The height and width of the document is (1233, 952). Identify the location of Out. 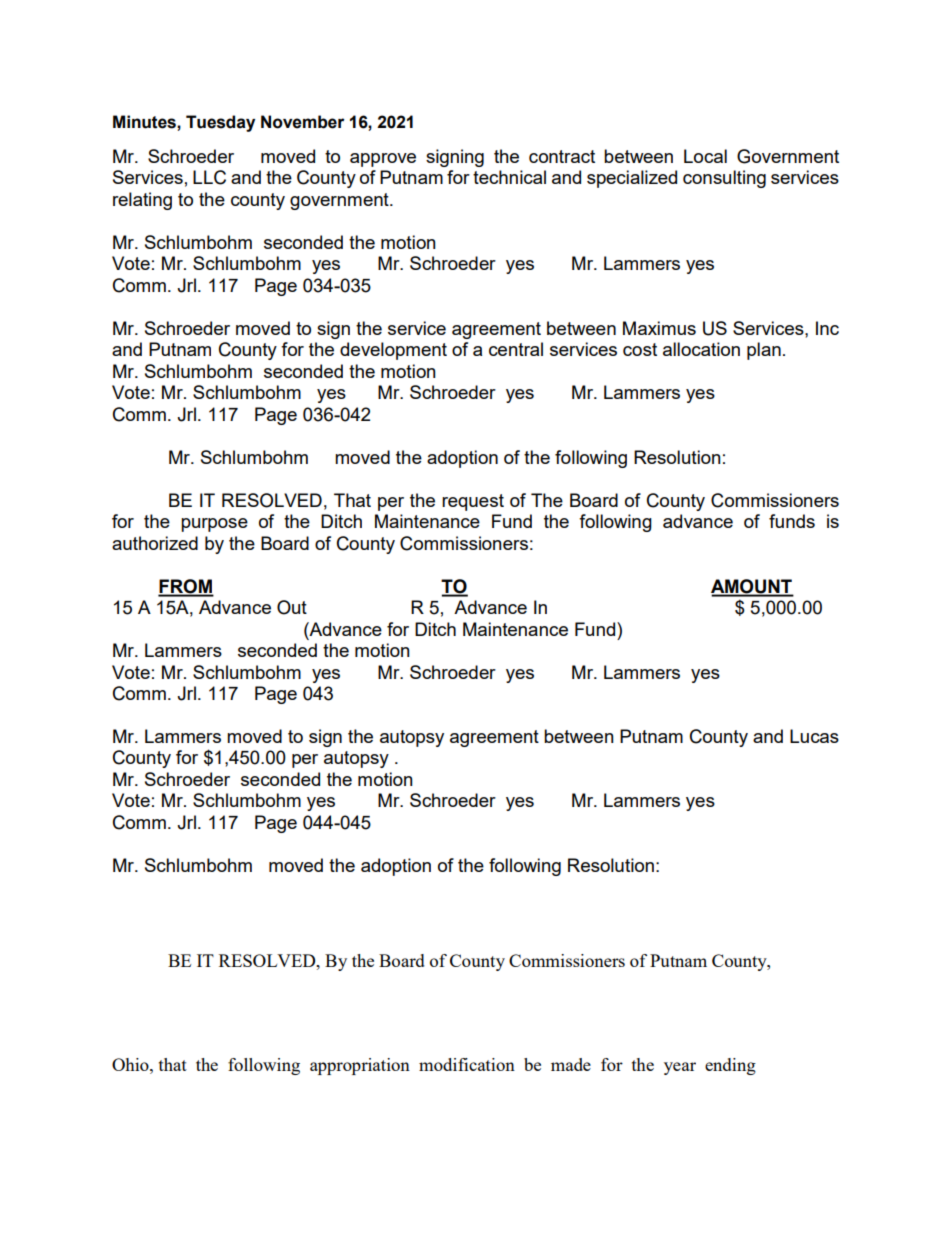
(292, 607).
